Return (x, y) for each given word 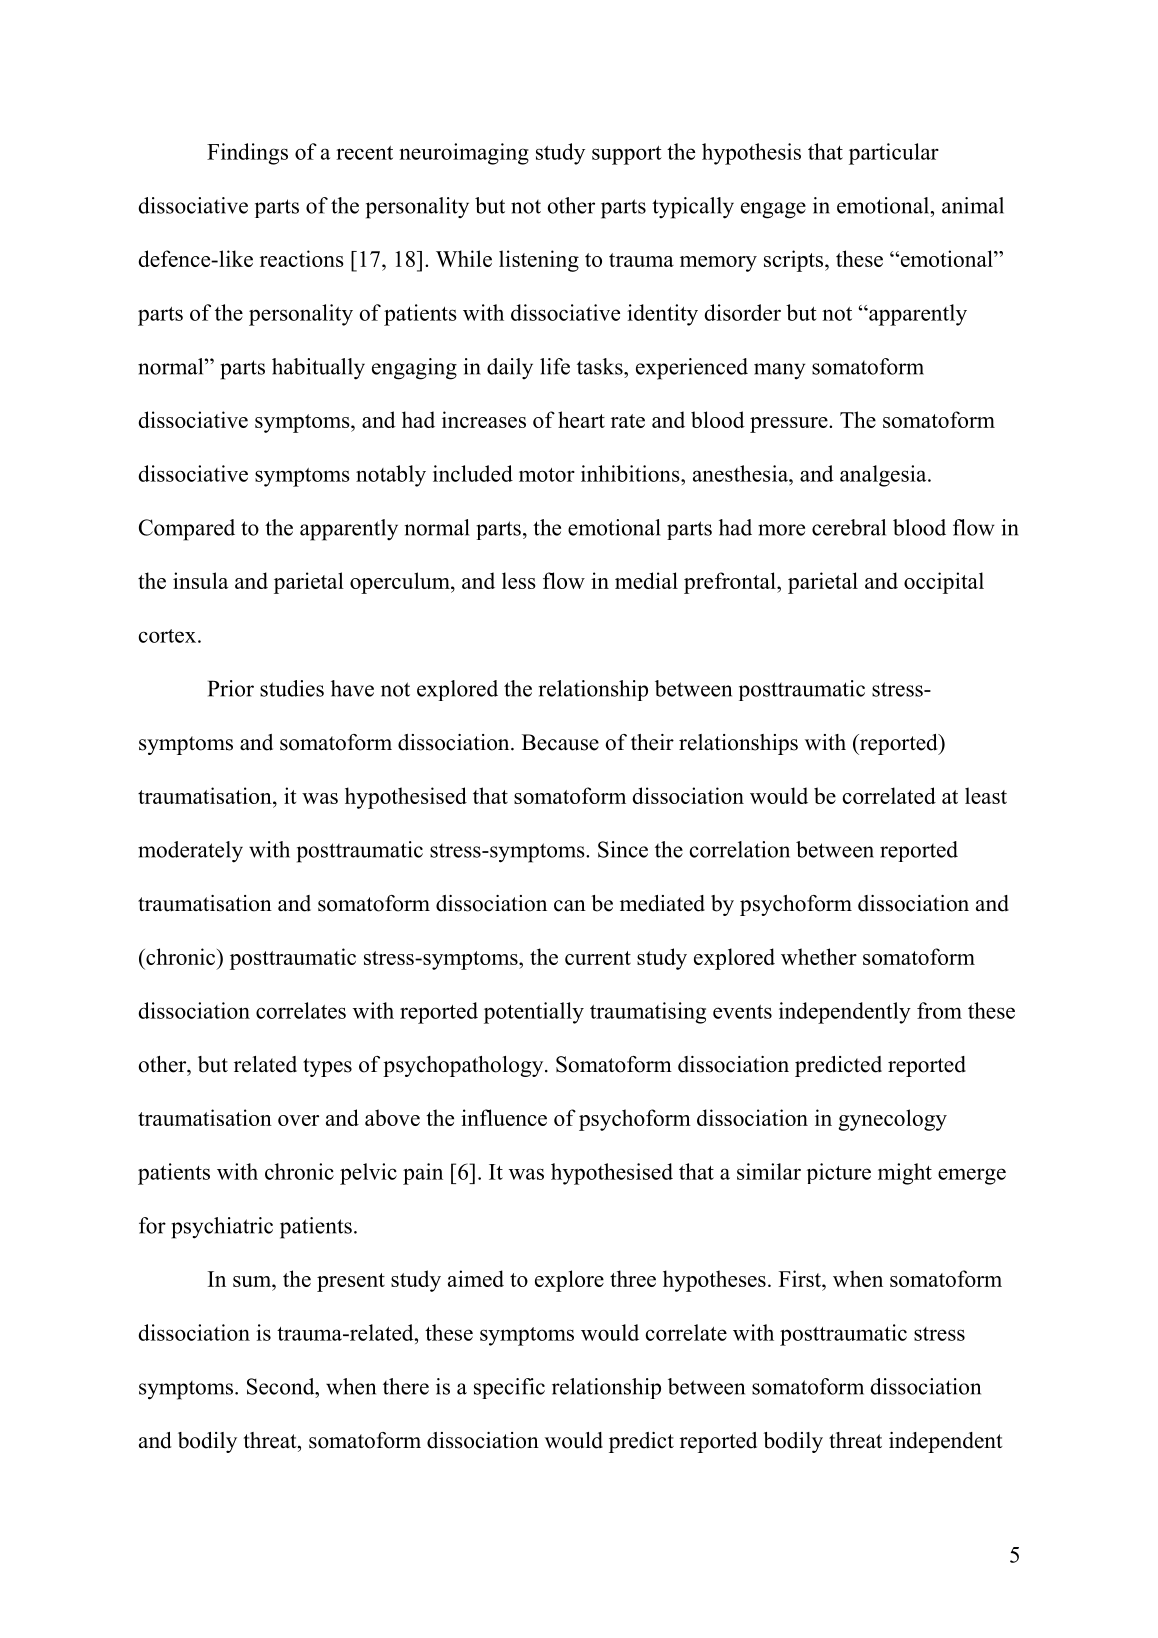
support (627, 155)
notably (391, 476)
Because (560, 742)
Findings (247, 154)
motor (547, 475)
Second (282, 1386)
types (327, 1067)
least (986, 795)
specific (509, 1388)
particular (894, 154)
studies (292, 688)
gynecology (892, 1120)
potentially (534, 1013)
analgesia (884, 476)
